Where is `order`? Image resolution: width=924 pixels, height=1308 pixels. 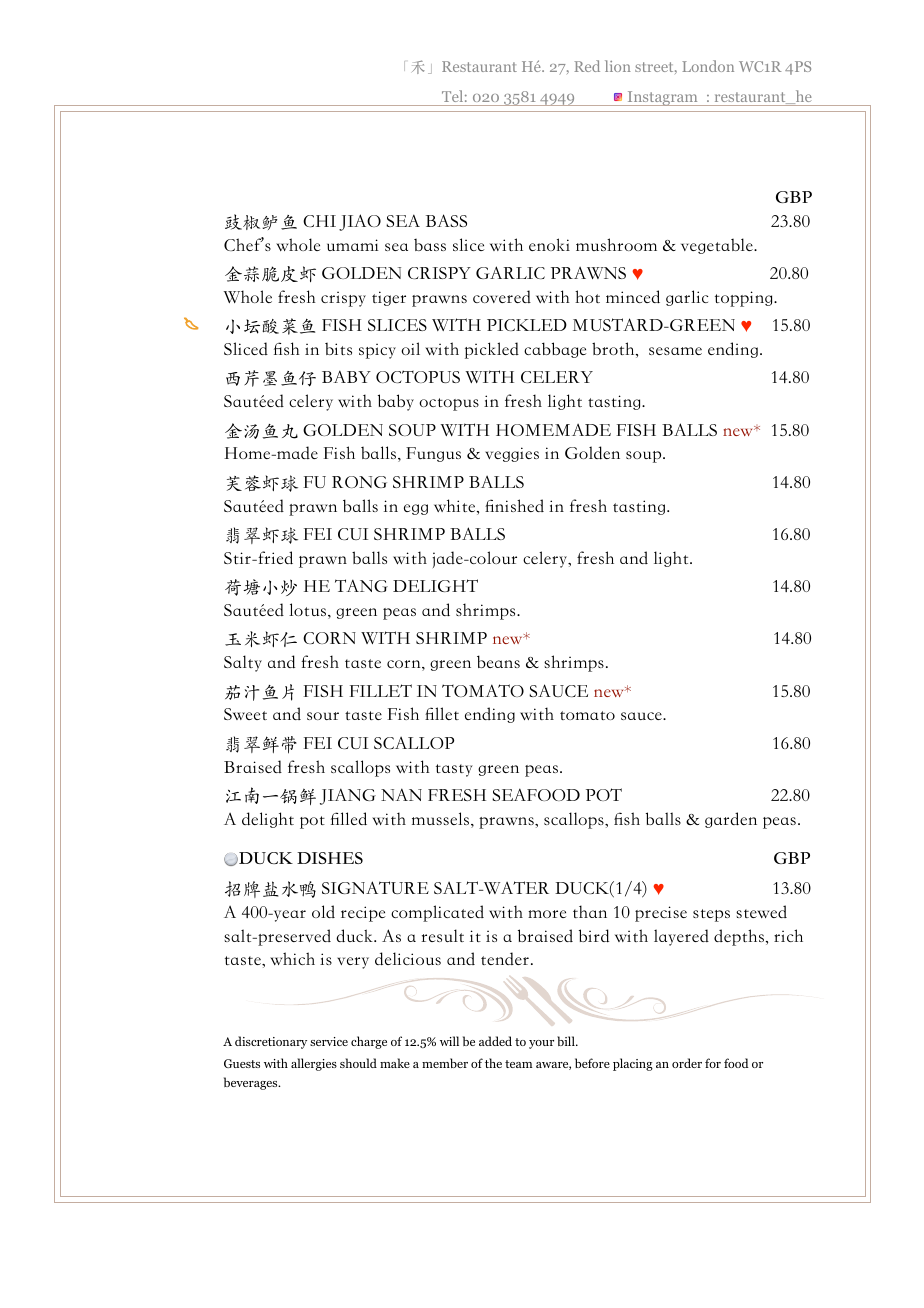 order is located at coordinates (687, 1063).
